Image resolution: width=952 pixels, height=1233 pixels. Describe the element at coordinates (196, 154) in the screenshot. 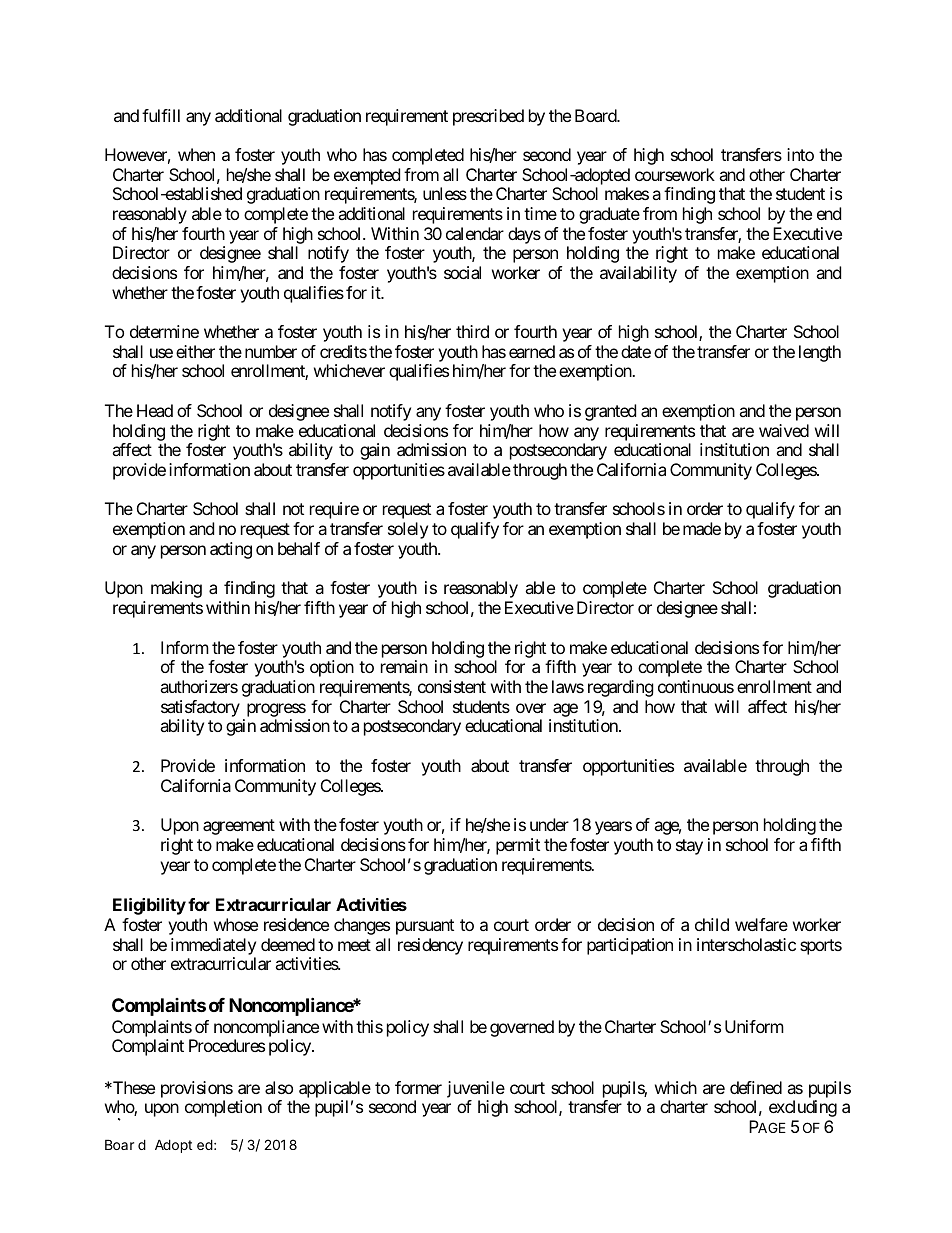

I see `when` at that location.
